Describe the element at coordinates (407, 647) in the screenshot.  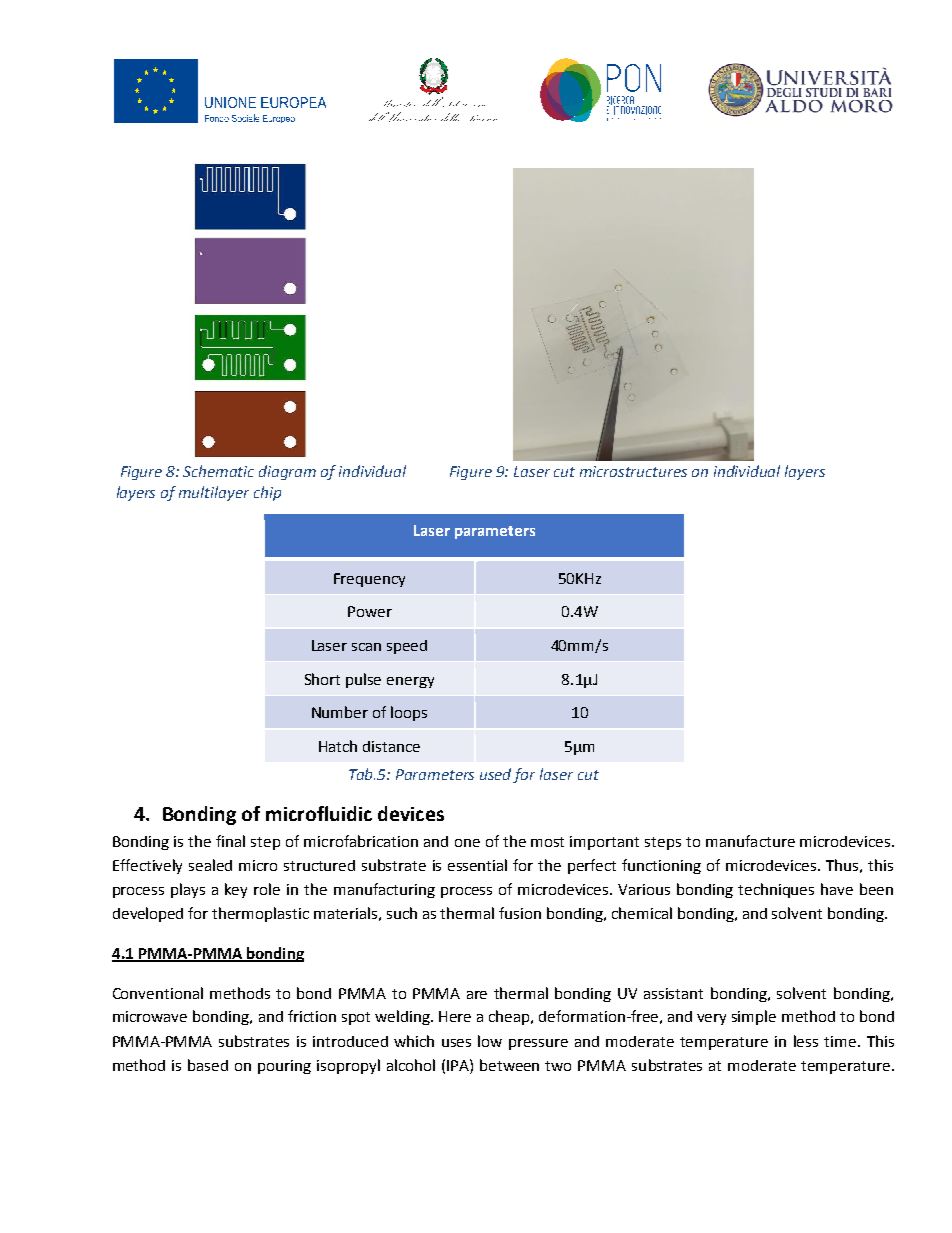
I see `speed` at that location.
